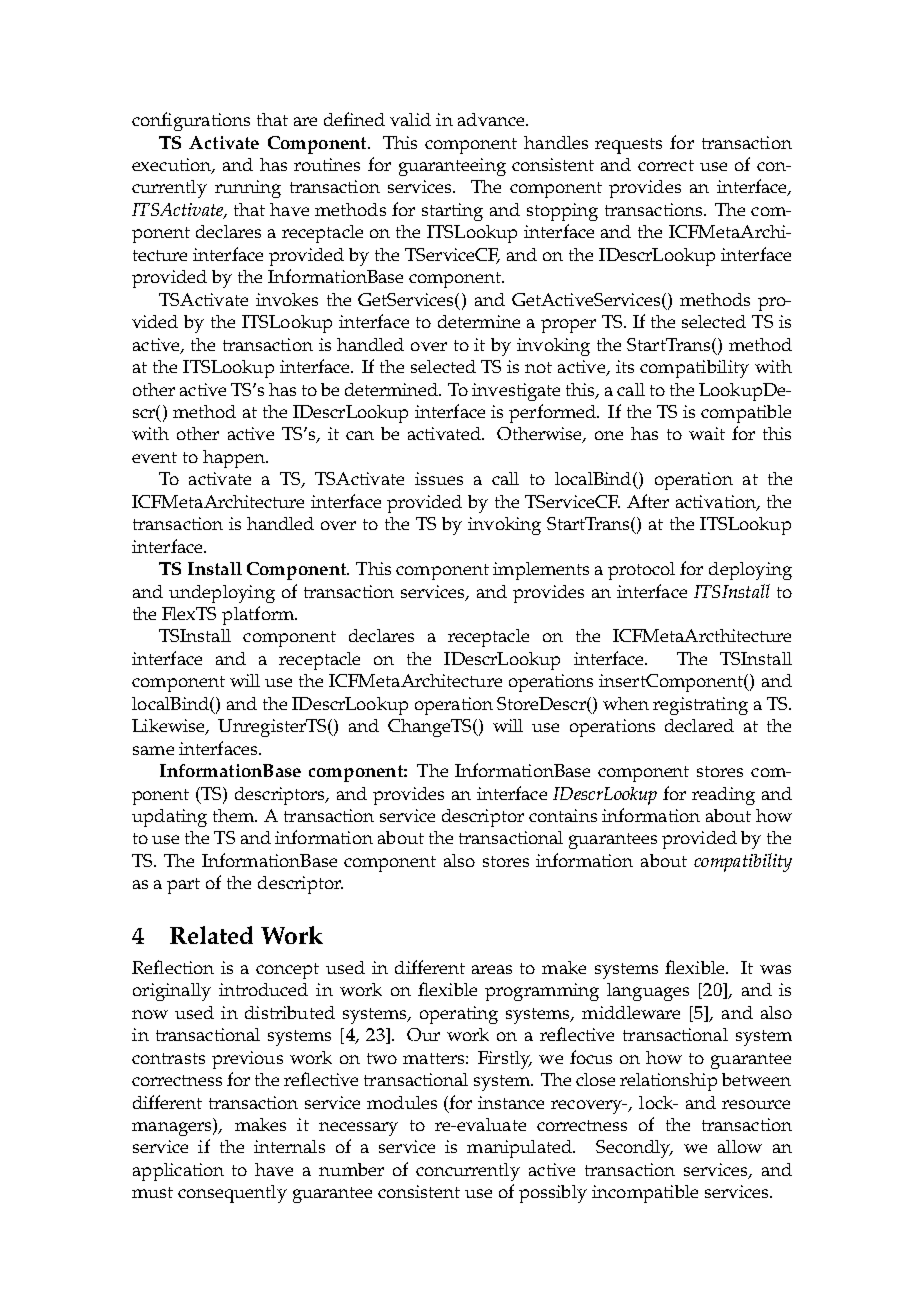 The height and width of the screenshot is (1308, 924). I want to click on manipulated, so click(520, 1149).
